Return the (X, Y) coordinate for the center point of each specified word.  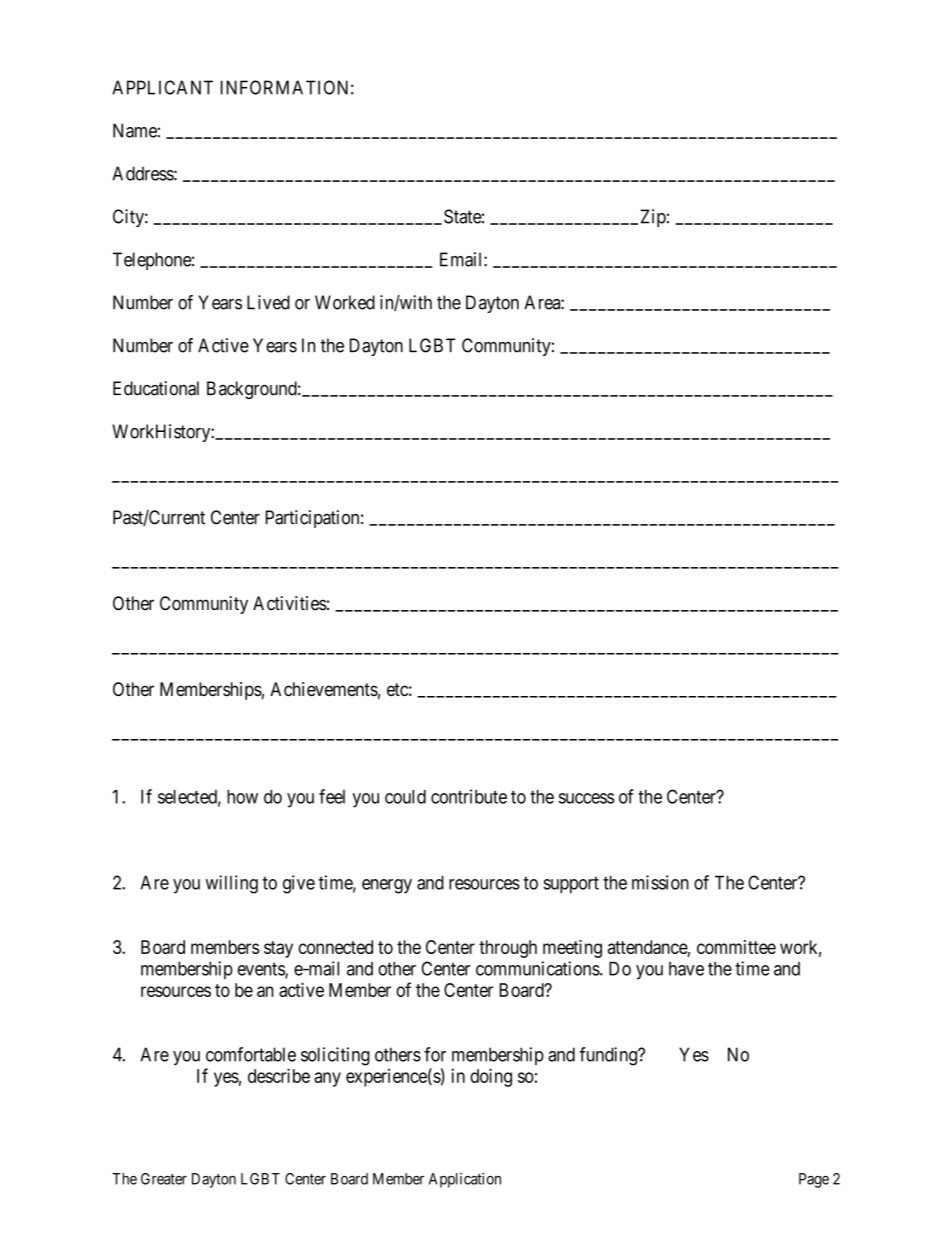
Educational (156, 388)
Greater (164, 1179)
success (587, 798)
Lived (268, 302)
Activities (290, 603)
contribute (469, 796)
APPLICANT (162, 87)
